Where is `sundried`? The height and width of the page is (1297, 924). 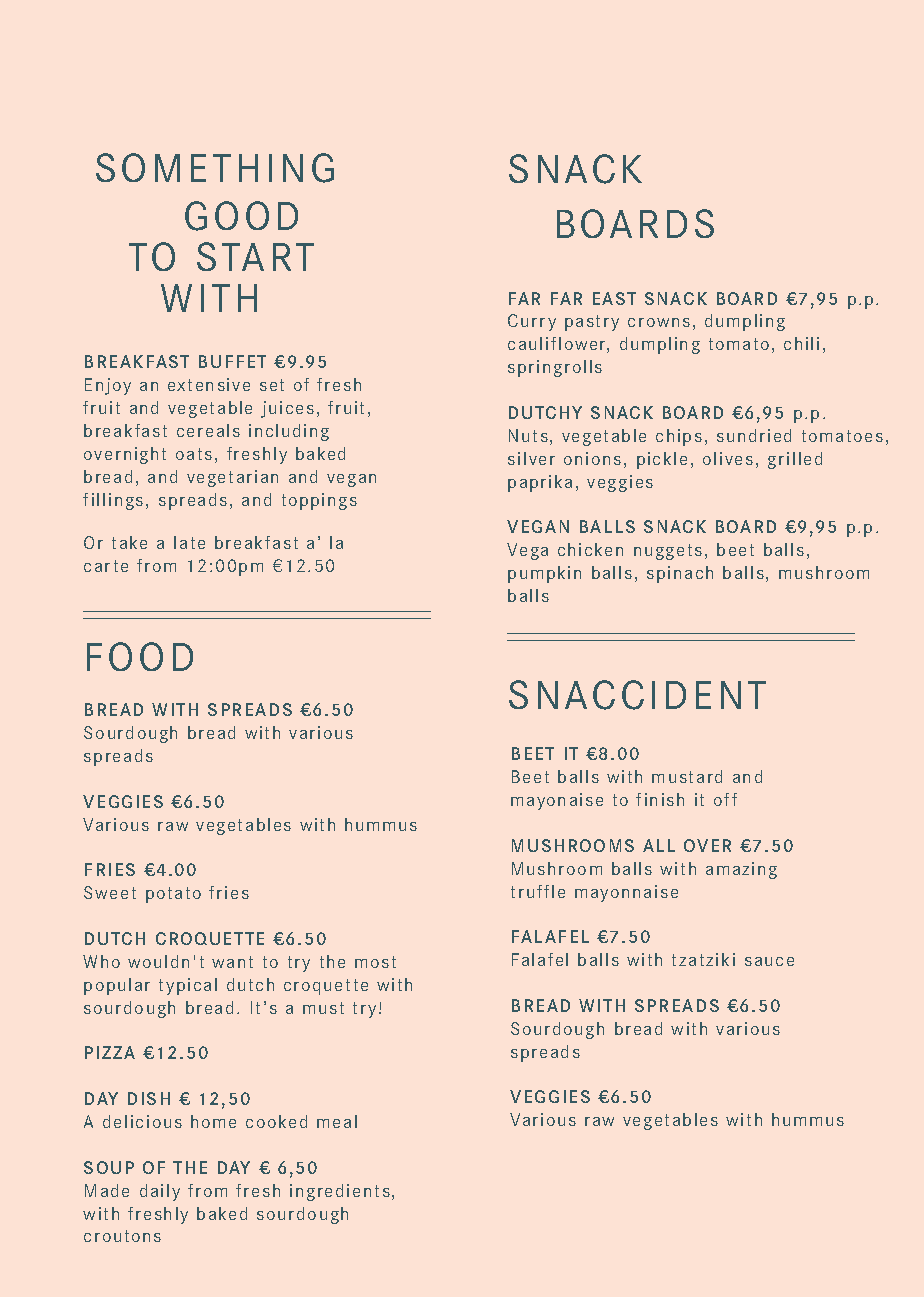
sundried is located at coordinates (754, 435).
